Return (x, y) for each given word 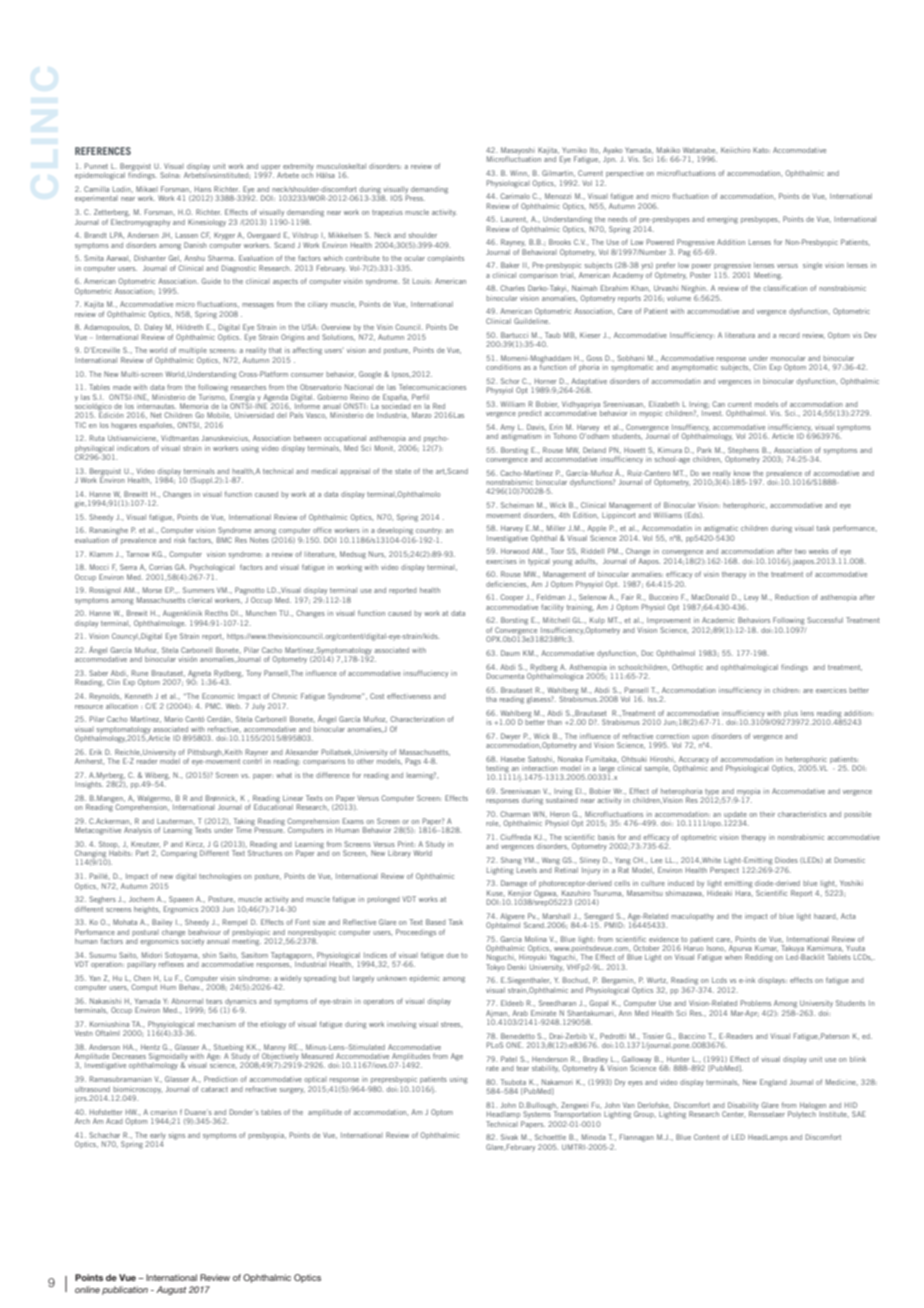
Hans (203, 189)
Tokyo (495, 968)
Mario (174, 719)
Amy (507, 429)
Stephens (742, 452)
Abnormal (187, 1001)
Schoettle (550, 1137)
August (171, 1290)
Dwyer (511, 738)
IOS (397, 198)
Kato (761, 150)
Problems (755, 1003)
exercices (831, 690)
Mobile (219, 415)
